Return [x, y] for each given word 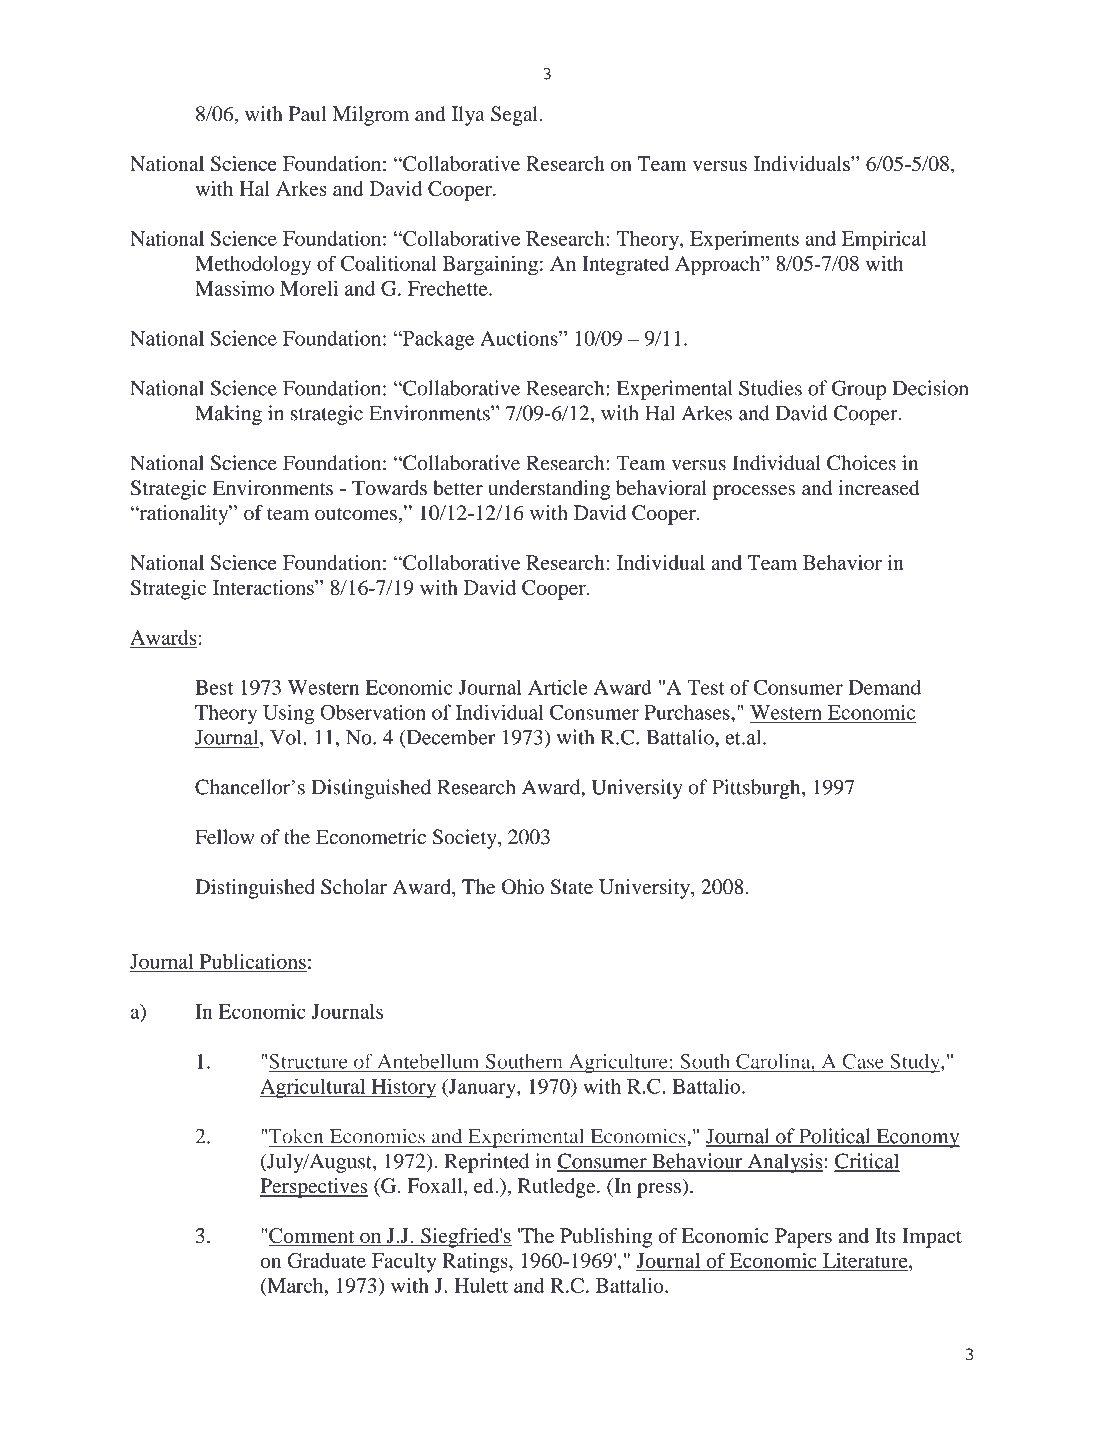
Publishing [606, 1238]
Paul [307, 113]
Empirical [884, 241]
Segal [514, 116]
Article [558, 687]
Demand [884, 687]
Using [288, 714]
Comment [312, 1237]
